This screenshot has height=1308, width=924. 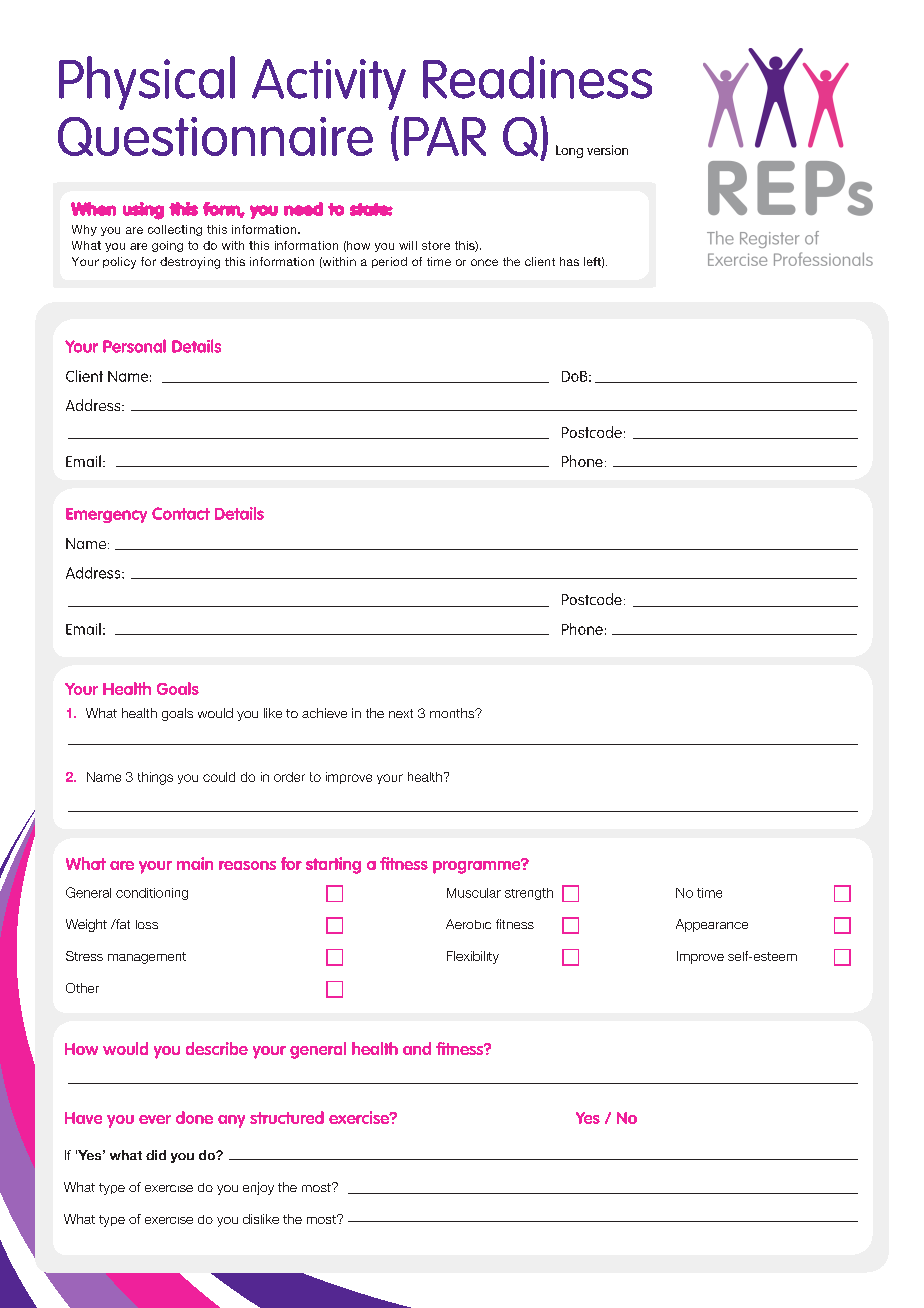 What do you see at coordinates (453, 713) in the screenshot?
I see `months` at bounding box center [453, 713].
